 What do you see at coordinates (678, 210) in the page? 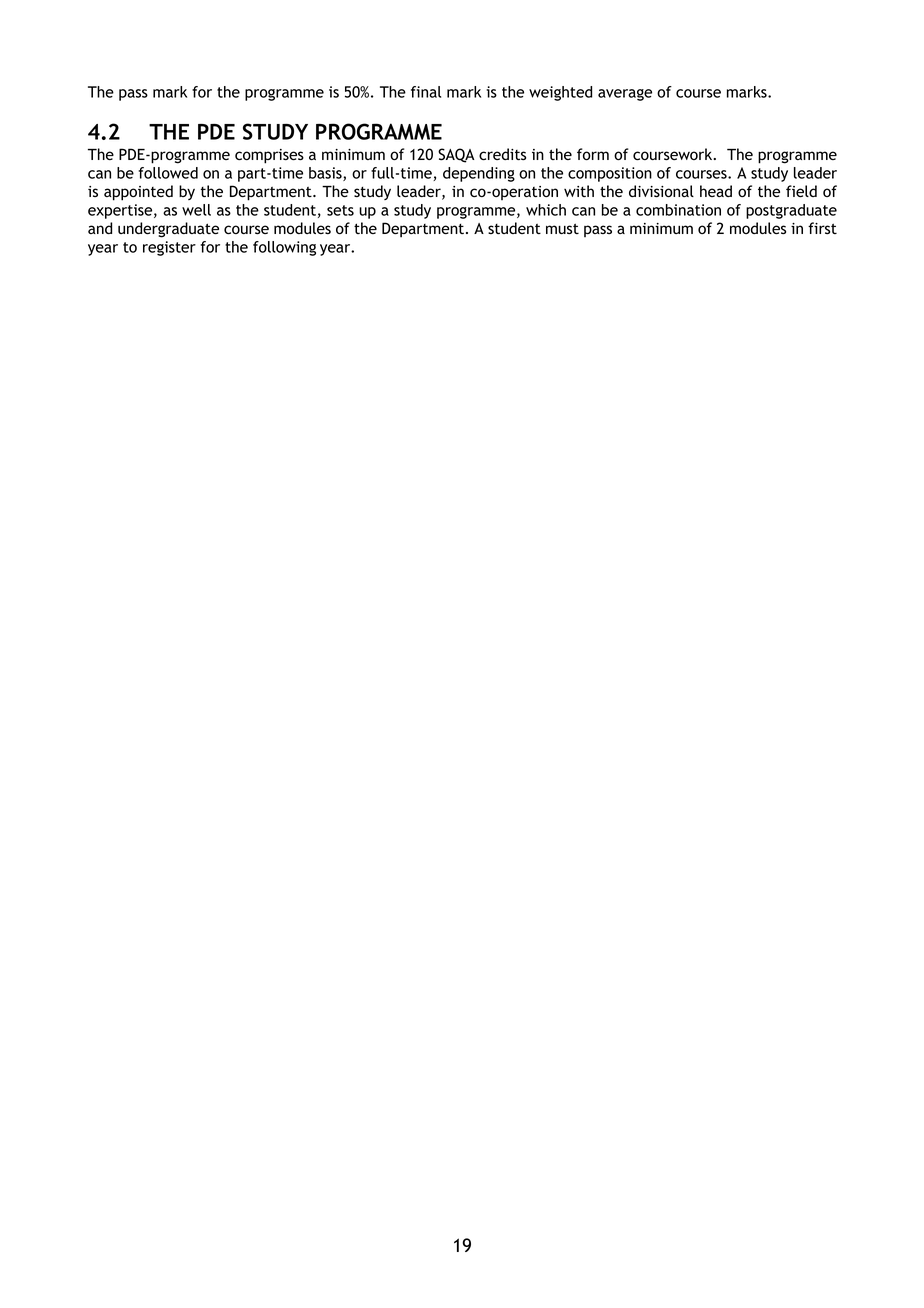
I see `combination` at bounding box center [678, 210].
